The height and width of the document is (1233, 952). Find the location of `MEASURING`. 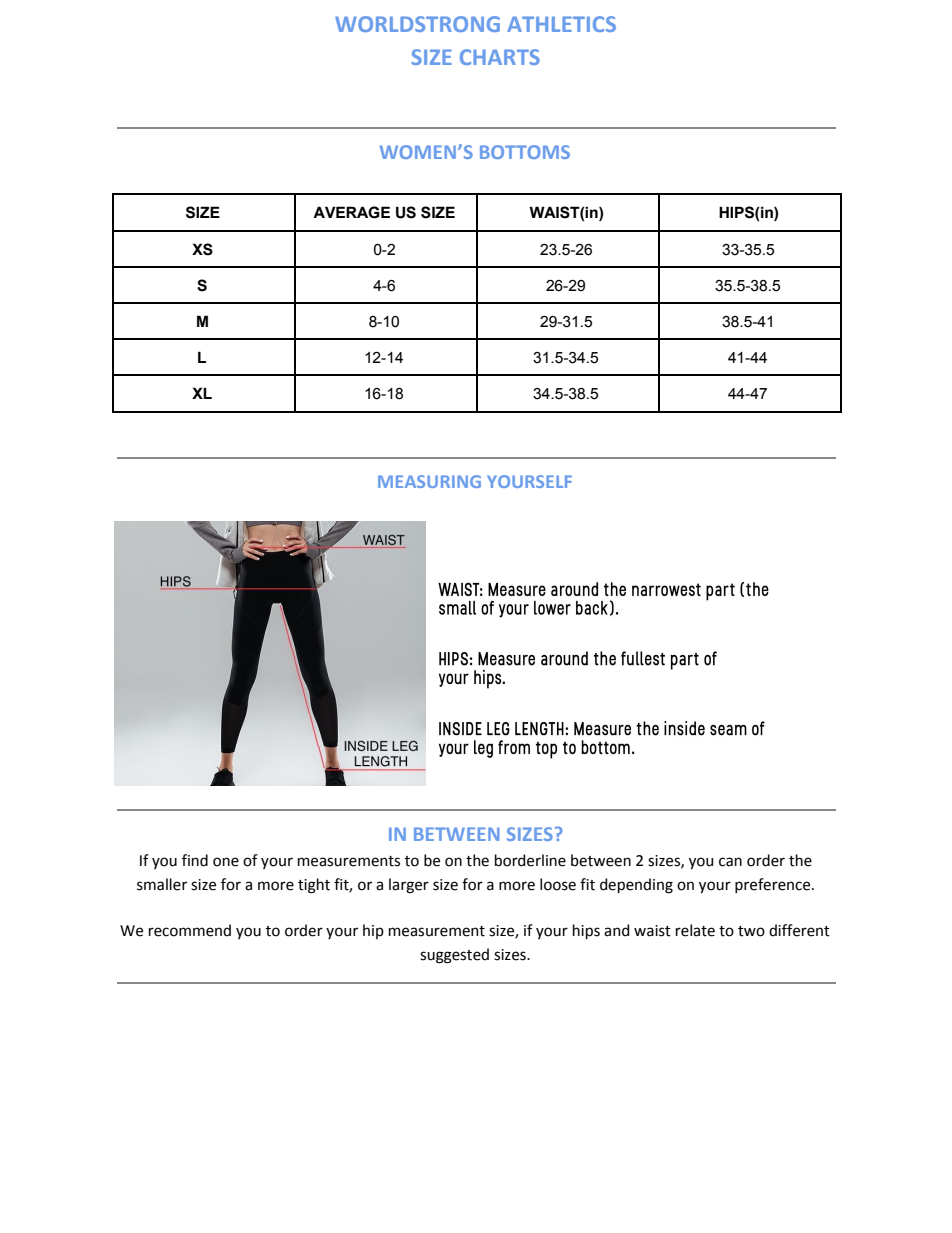

MEASURING is located at coordinates (429, 481).
